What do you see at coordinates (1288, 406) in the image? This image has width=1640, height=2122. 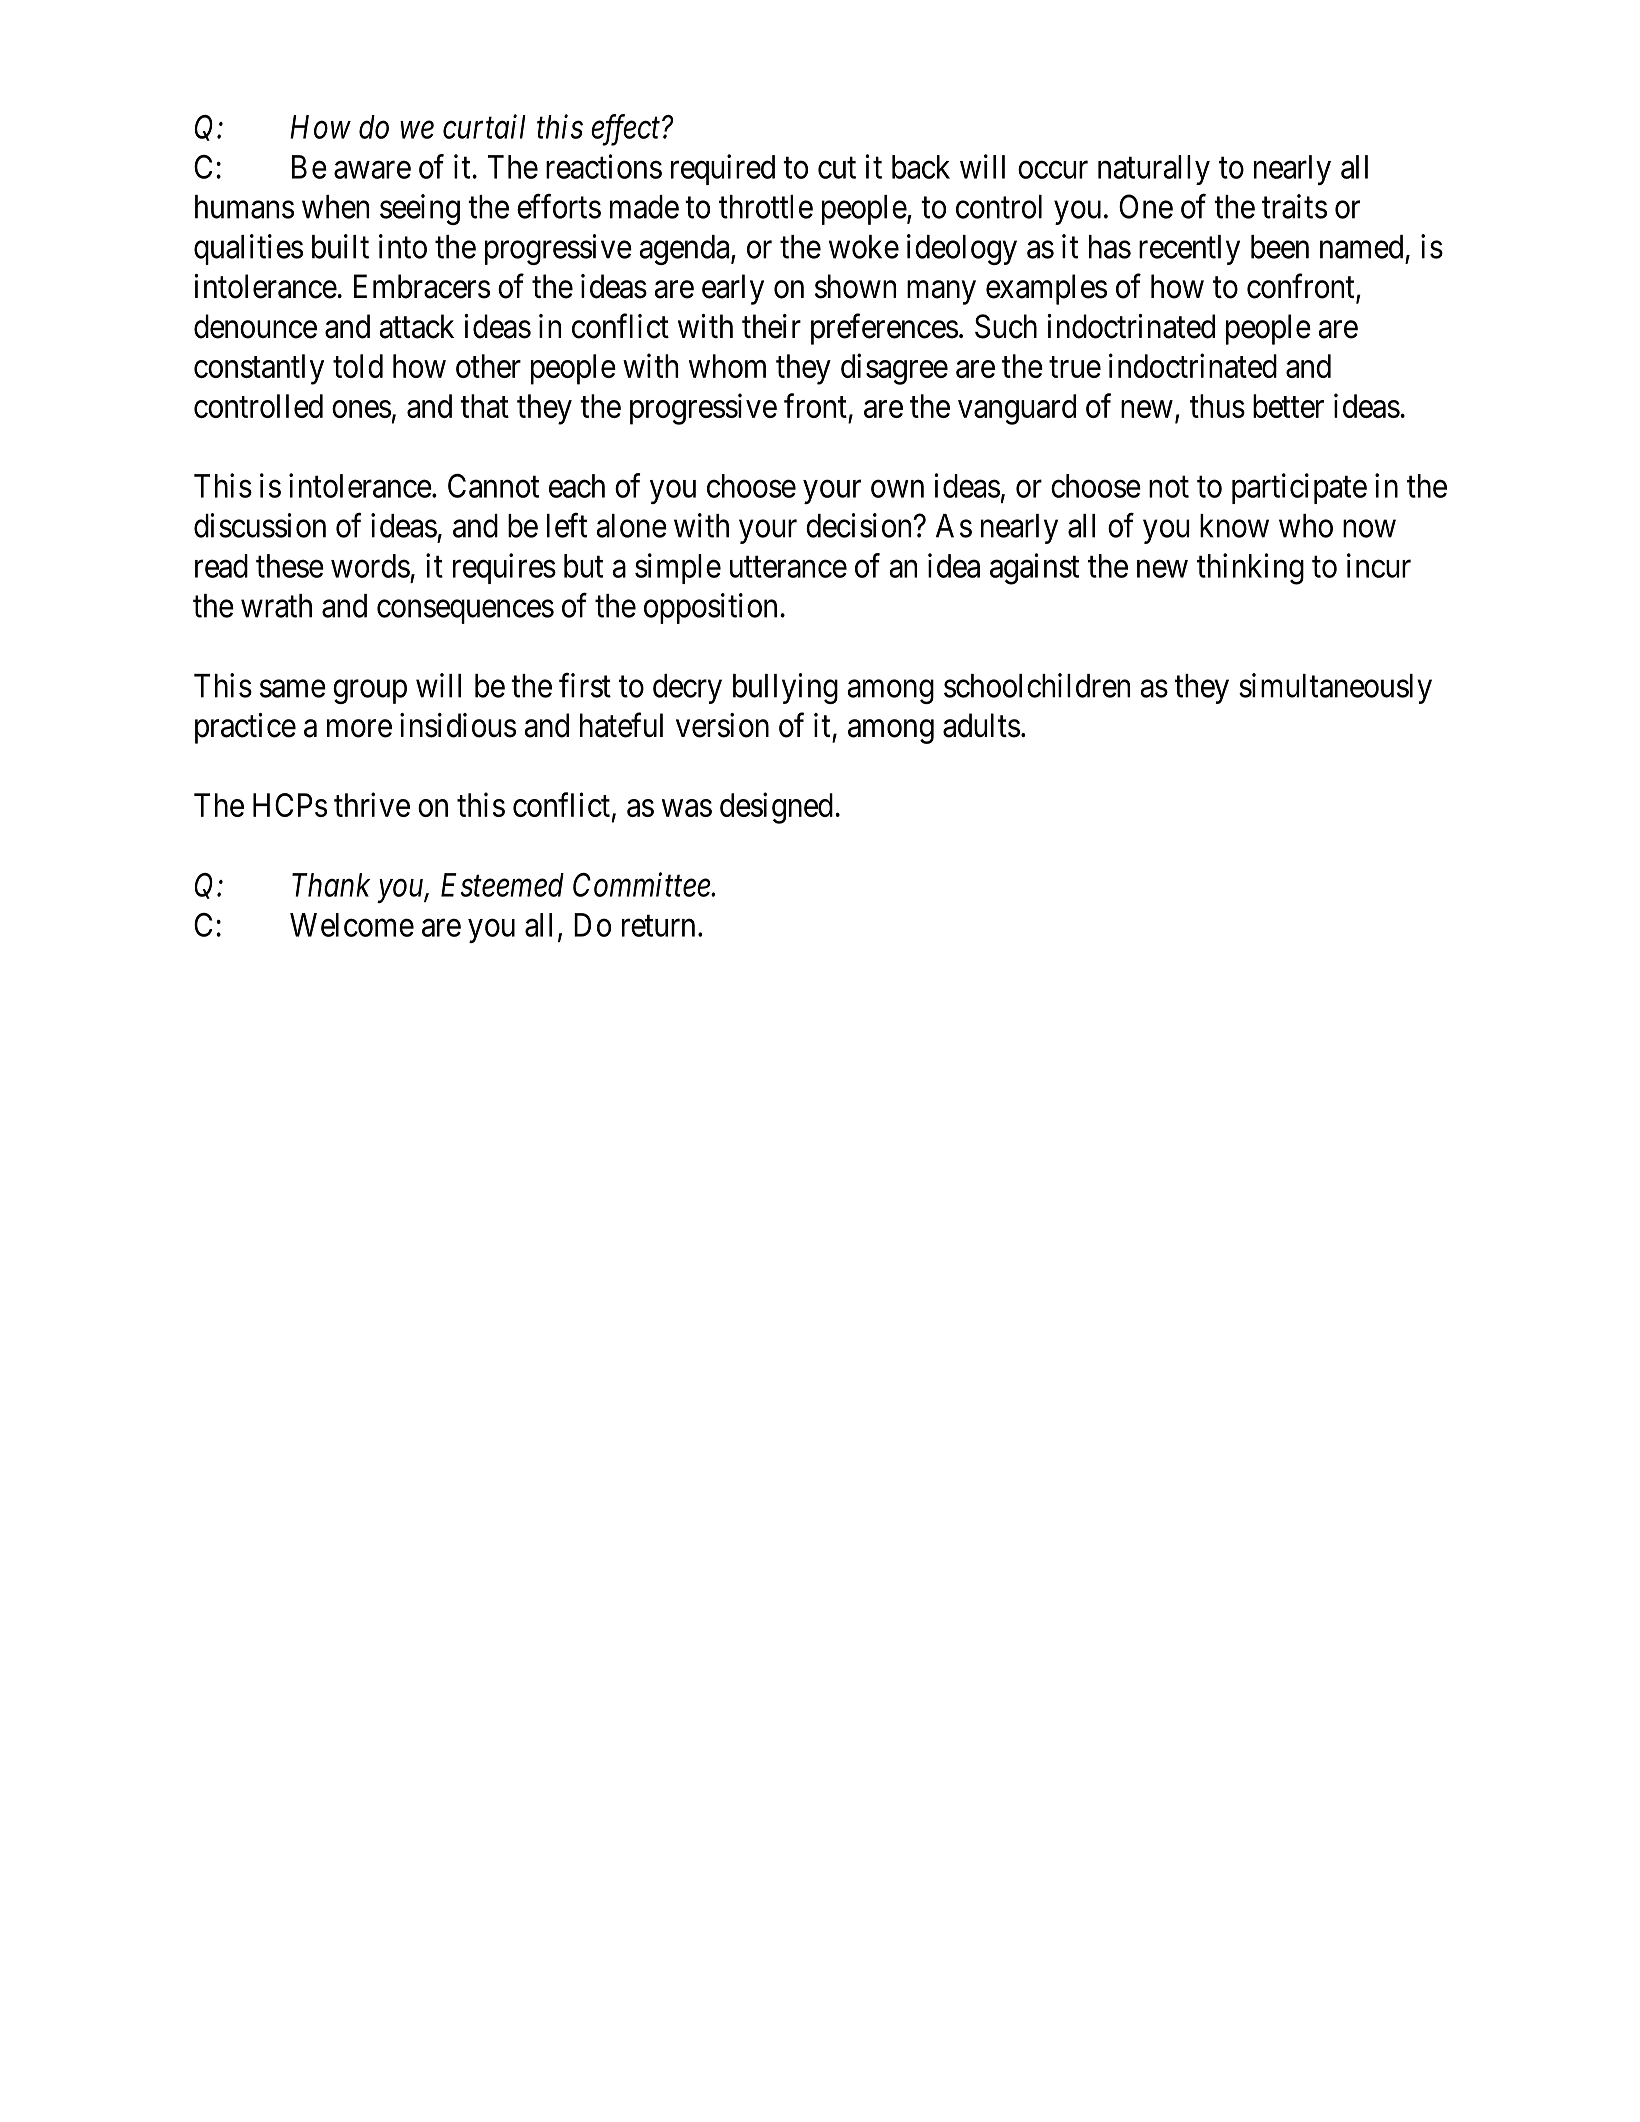 I see `better` at bounding box center [1288, 406].
